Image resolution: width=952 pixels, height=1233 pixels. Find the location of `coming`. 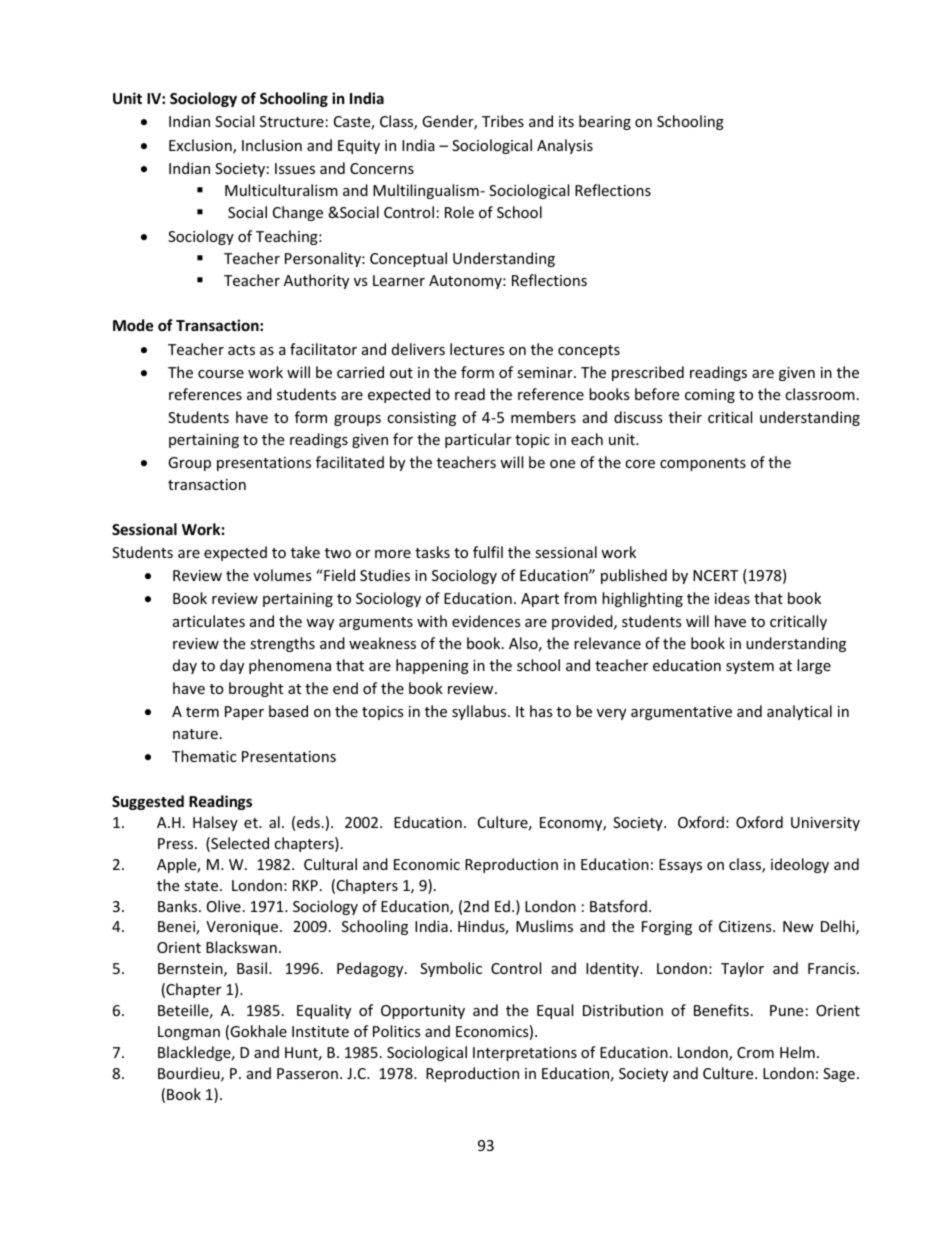

coming is located at coordinates (710, 396).
